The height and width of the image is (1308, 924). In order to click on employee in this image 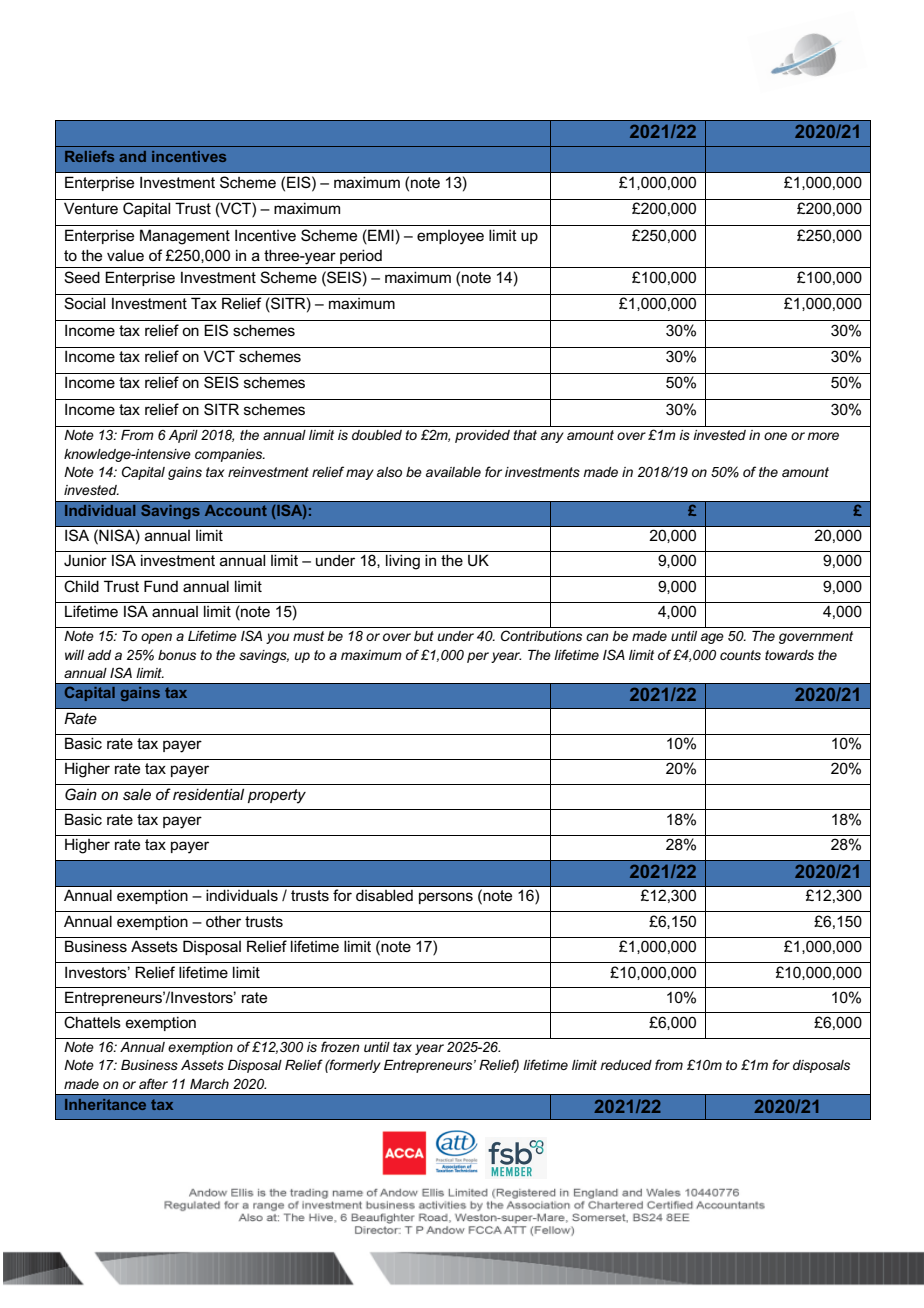, I will do `click(450, 237)`.
